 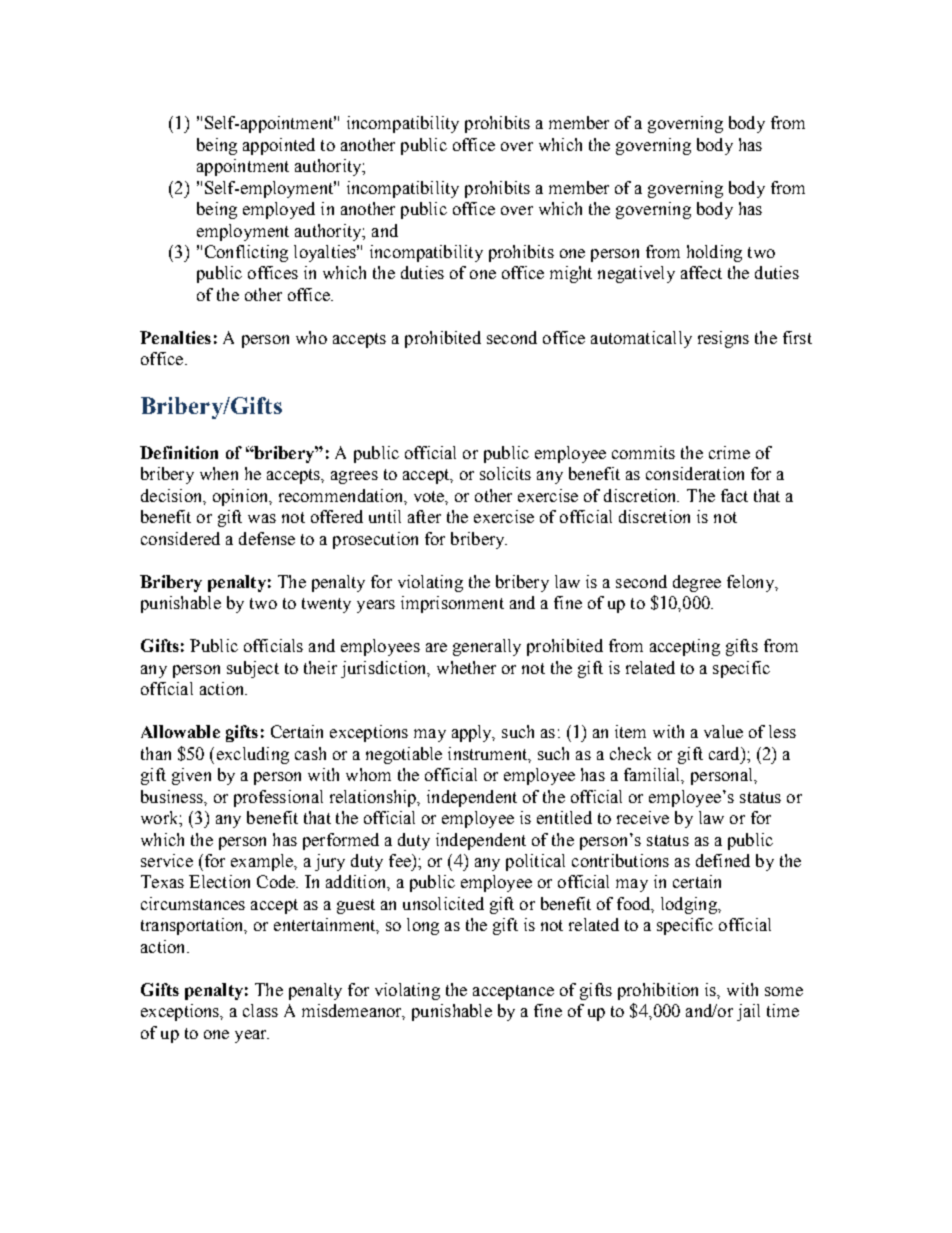 What do you see at coordinates (191, 776) in the document?
I see `given` at bounding box center [191, 776].
